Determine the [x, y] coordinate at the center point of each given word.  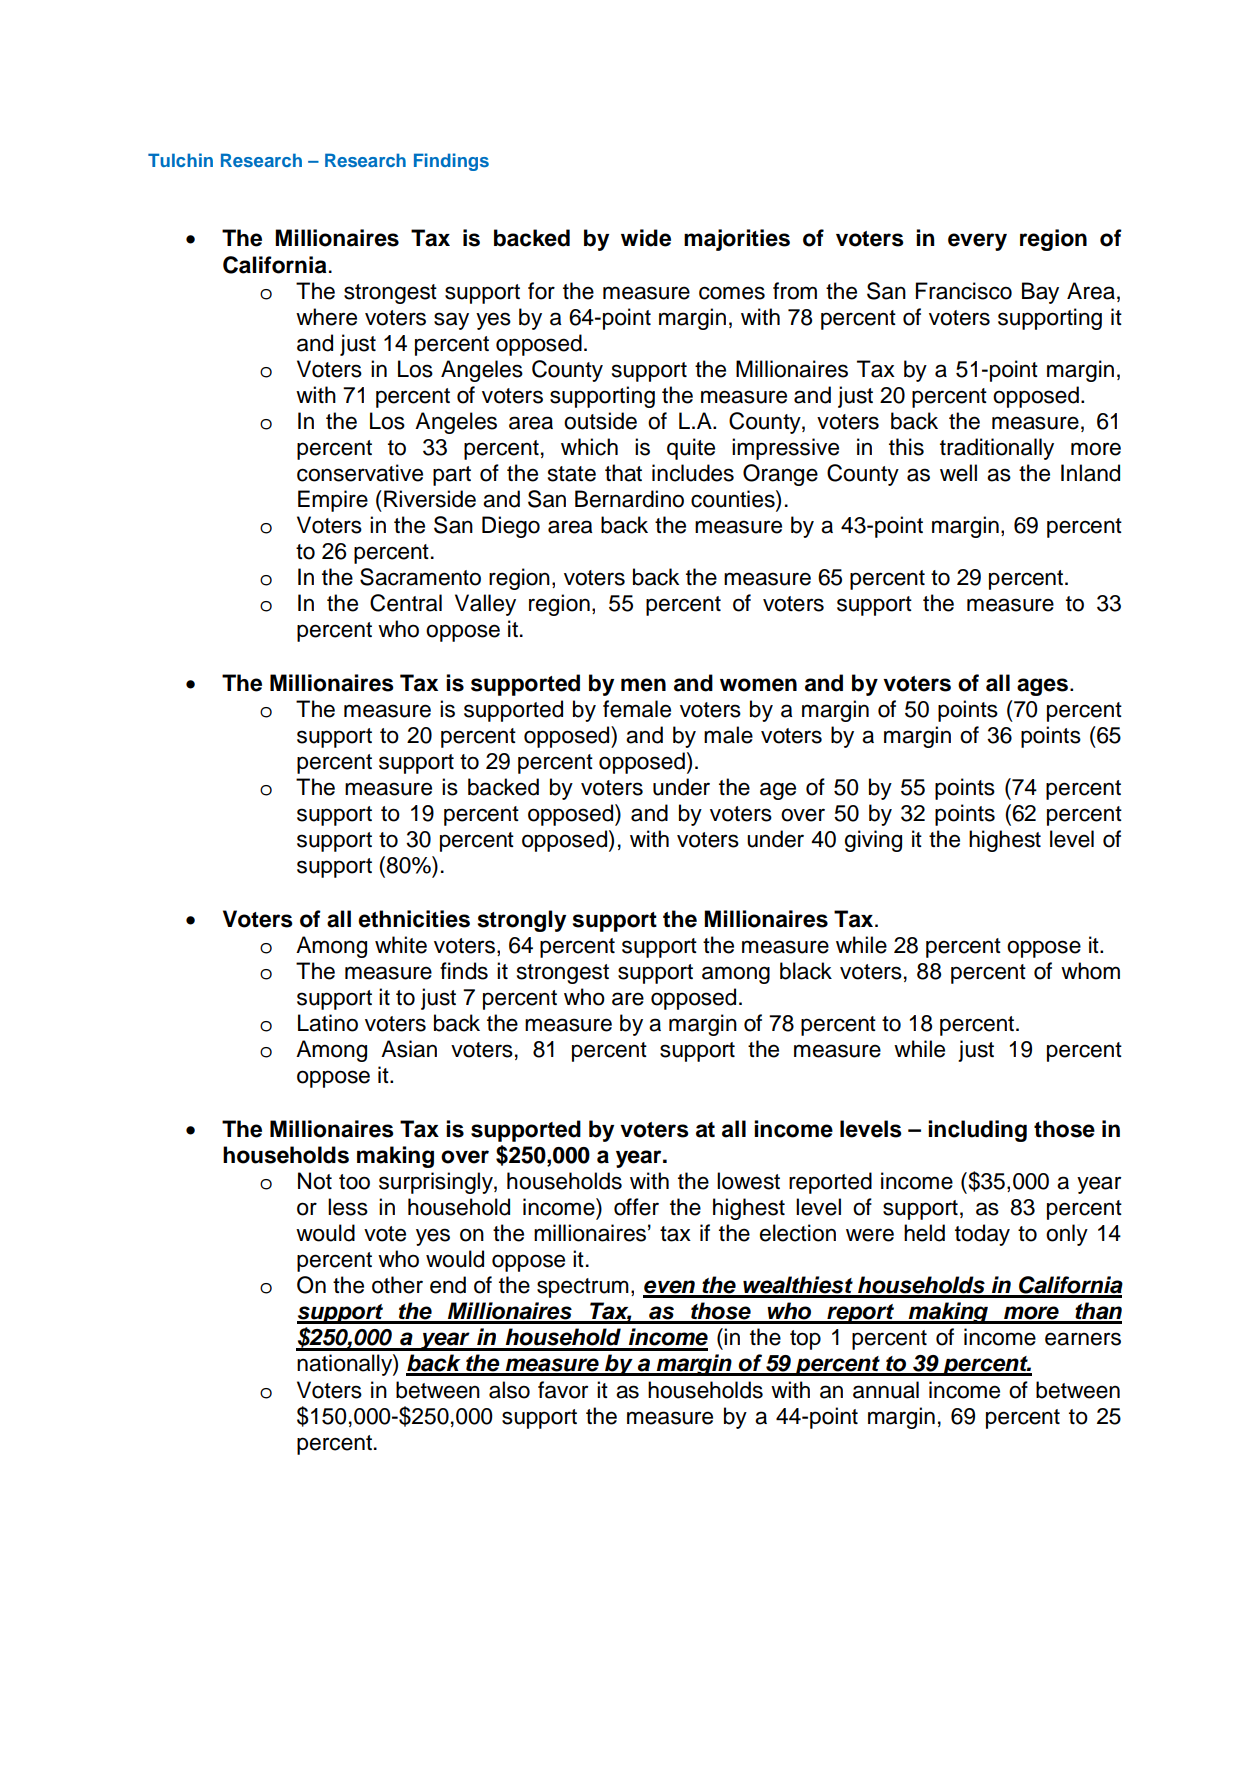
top [805, 1340]
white [401, 945]
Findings [451, 162]
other [397, 1285]
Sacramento [420, 577]
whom [1090, 971]
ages [1044, 687]
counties [734, 499]
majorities [737, 240]
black [806, 971]
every [977, 242]
